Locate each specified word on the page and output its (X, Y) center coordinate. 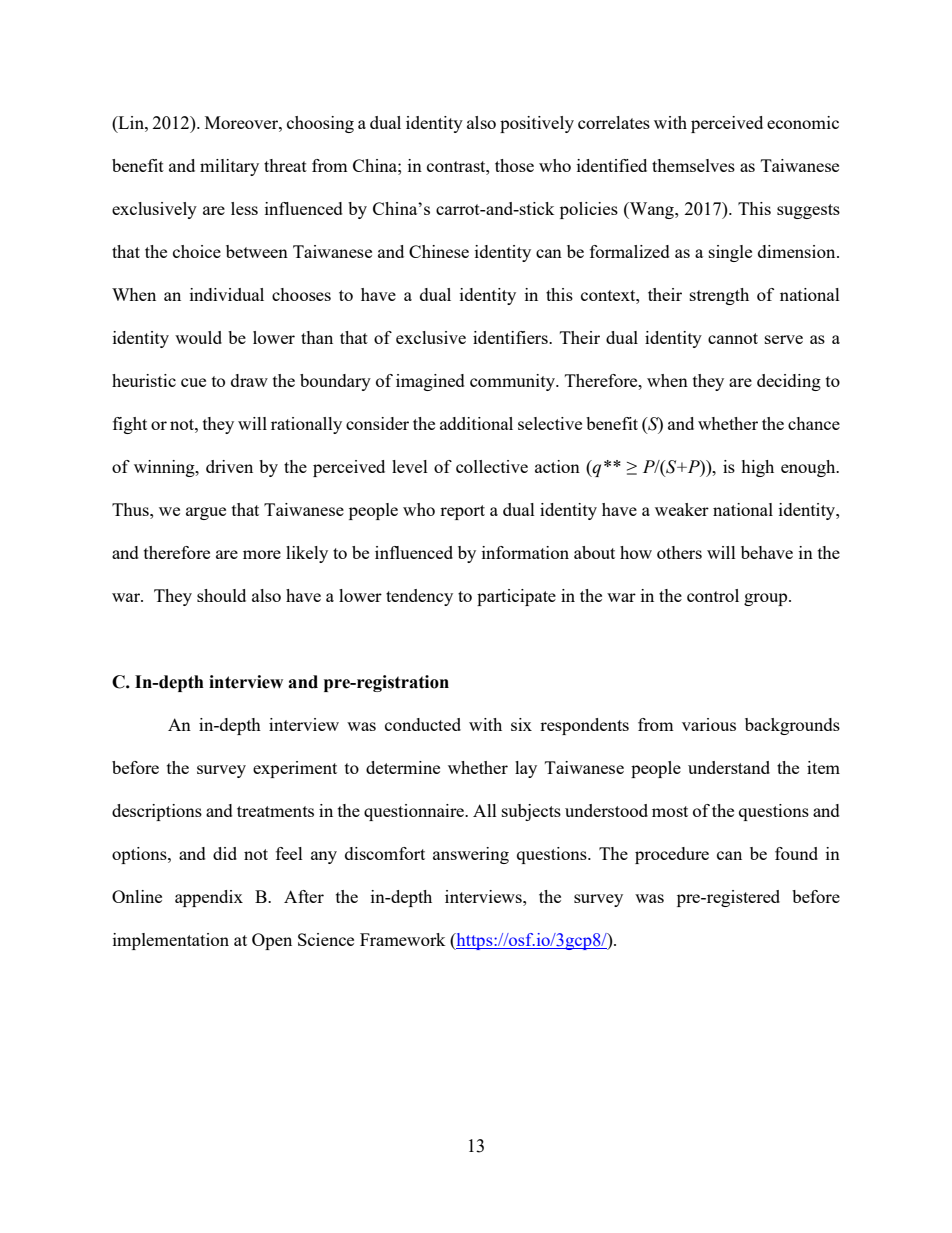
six (521, 724)
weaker (682, 509)
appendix (209, 898)
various (709, 724)
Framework (403, 939)
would (198, 337)
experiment (295, 769)
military (229, 167)
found (796, 853)
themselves (693, 165)
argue (206, 513)
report (462, 512)
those (514, 165)
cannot (733, 338)
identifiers (511, 337)
